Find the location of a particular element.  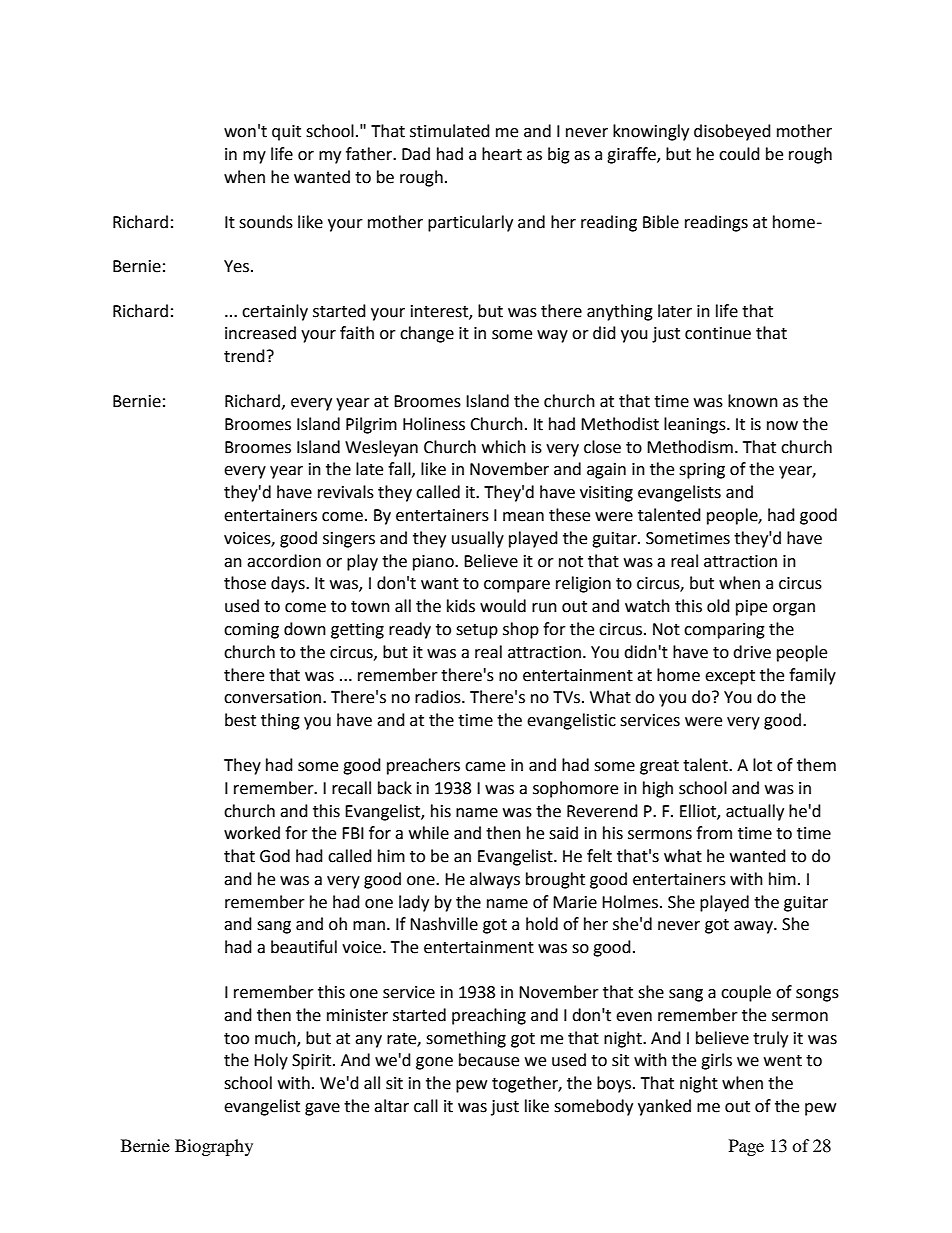

always is located at coordinates (495, 880).
